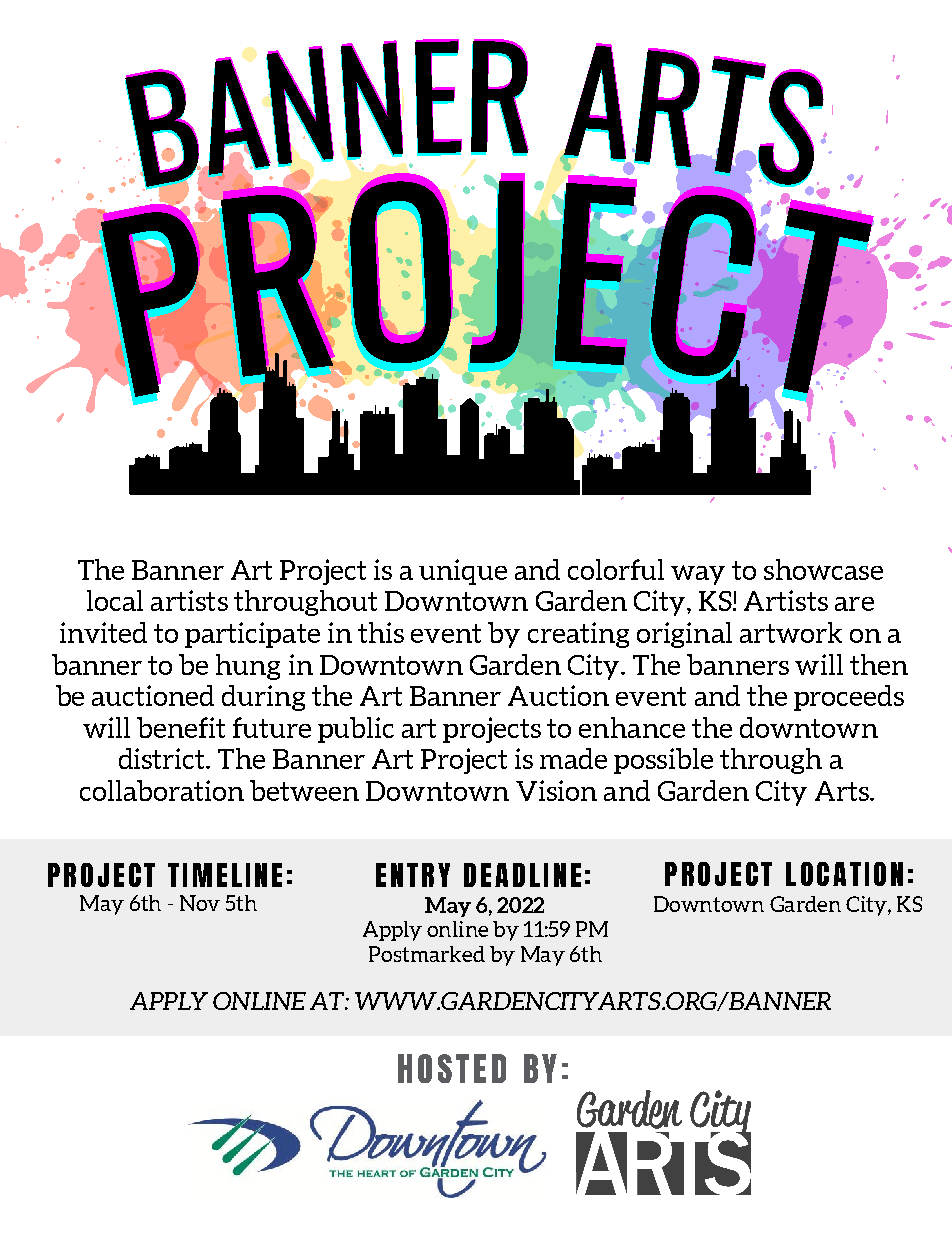 This screenshot has height=1233, width=952. What do you see at coordinates (556, 790) in the screenshot?
I see `Vision` at bounding box center [556, 790].
